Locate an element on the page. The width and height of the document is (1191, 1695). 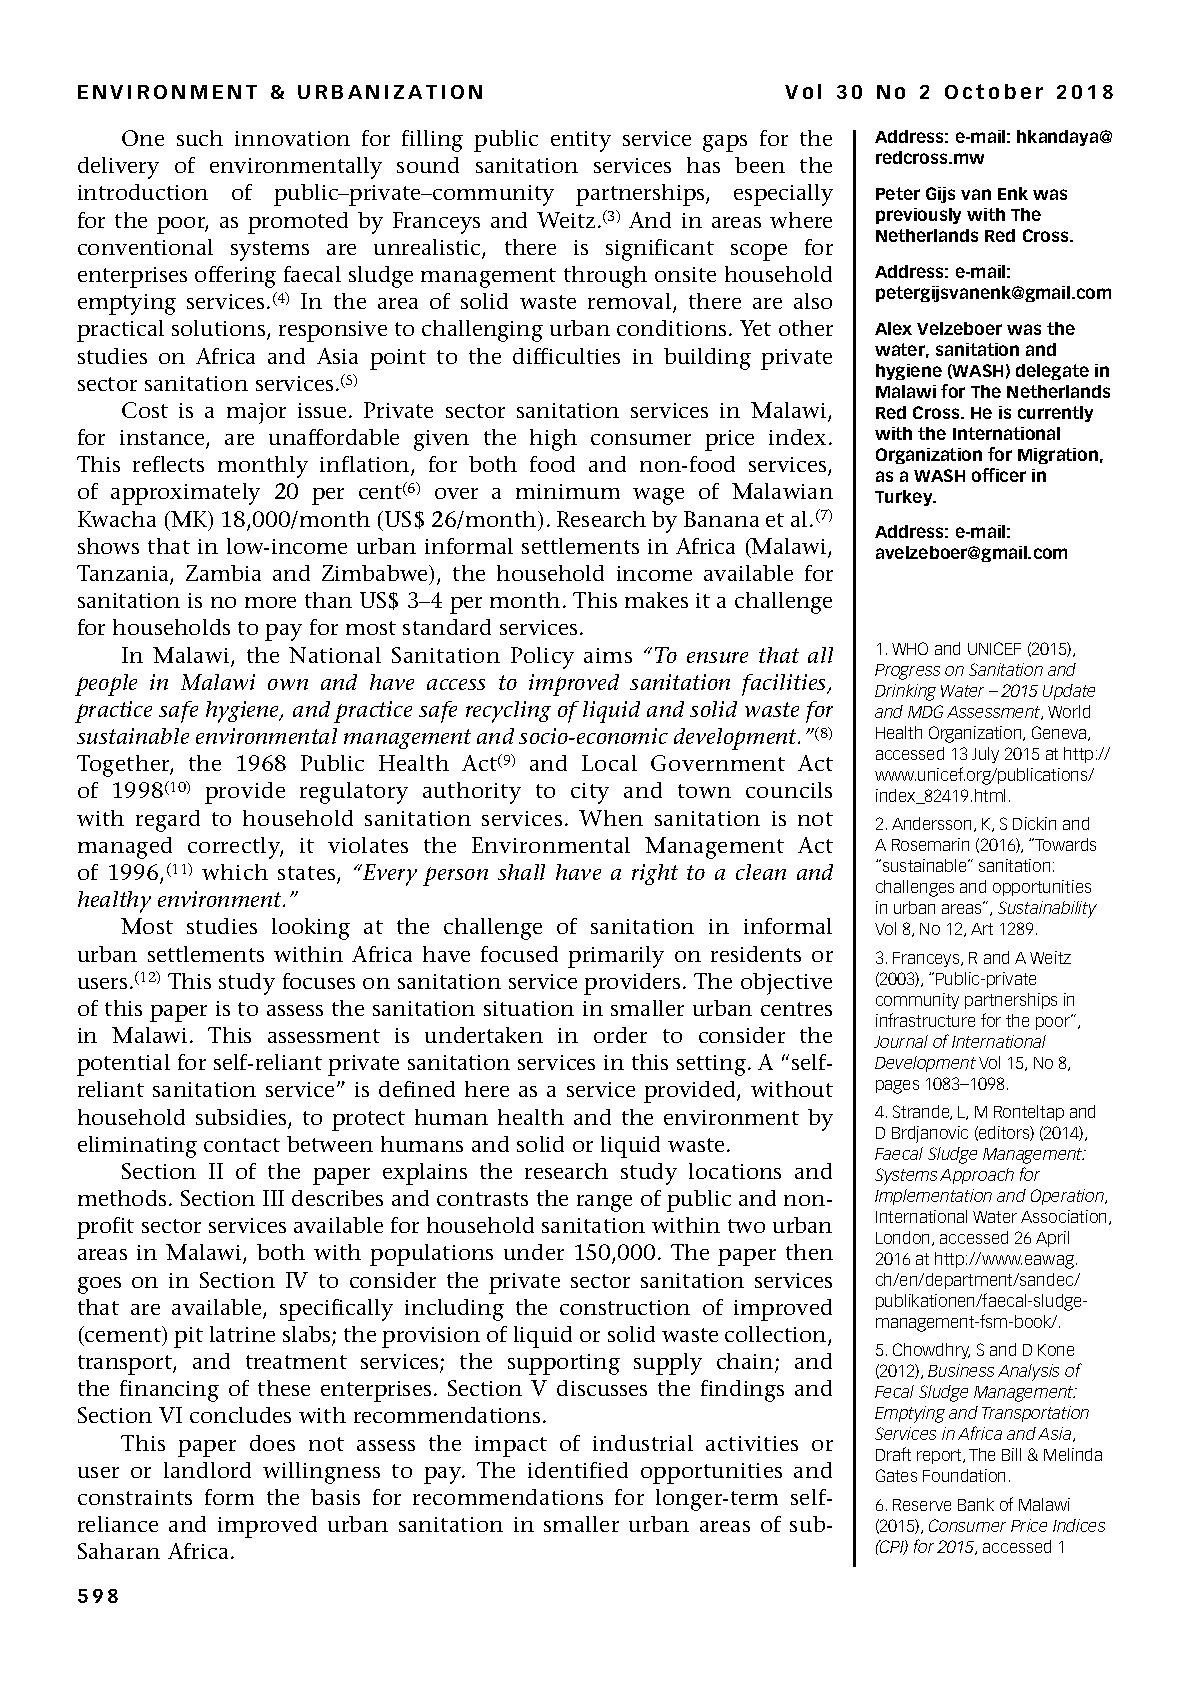
minimum is located at coordinates (568, 491).
